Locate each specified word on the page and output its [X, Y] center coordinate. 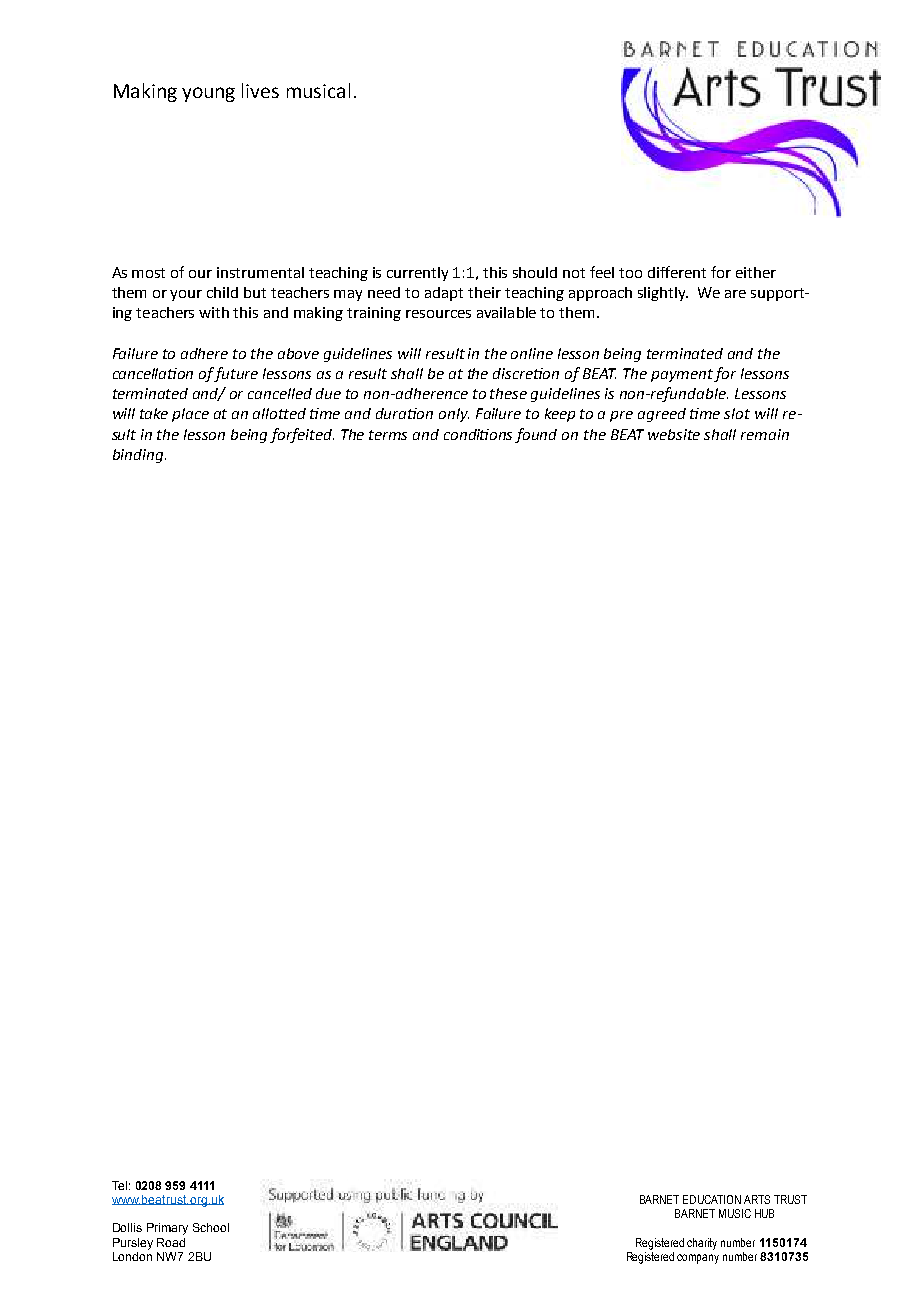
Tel [119, 1185]
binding [139, 456]
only [454, 415]
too [630, 273]
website [674, 434]
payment [683, 375]
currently [417, 274]
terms [388, 435]
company [698, 1259]
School [211, 1227]
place [190, 415]
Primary [167, 1229]
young [208, 94]
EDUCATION [712, 1199]
